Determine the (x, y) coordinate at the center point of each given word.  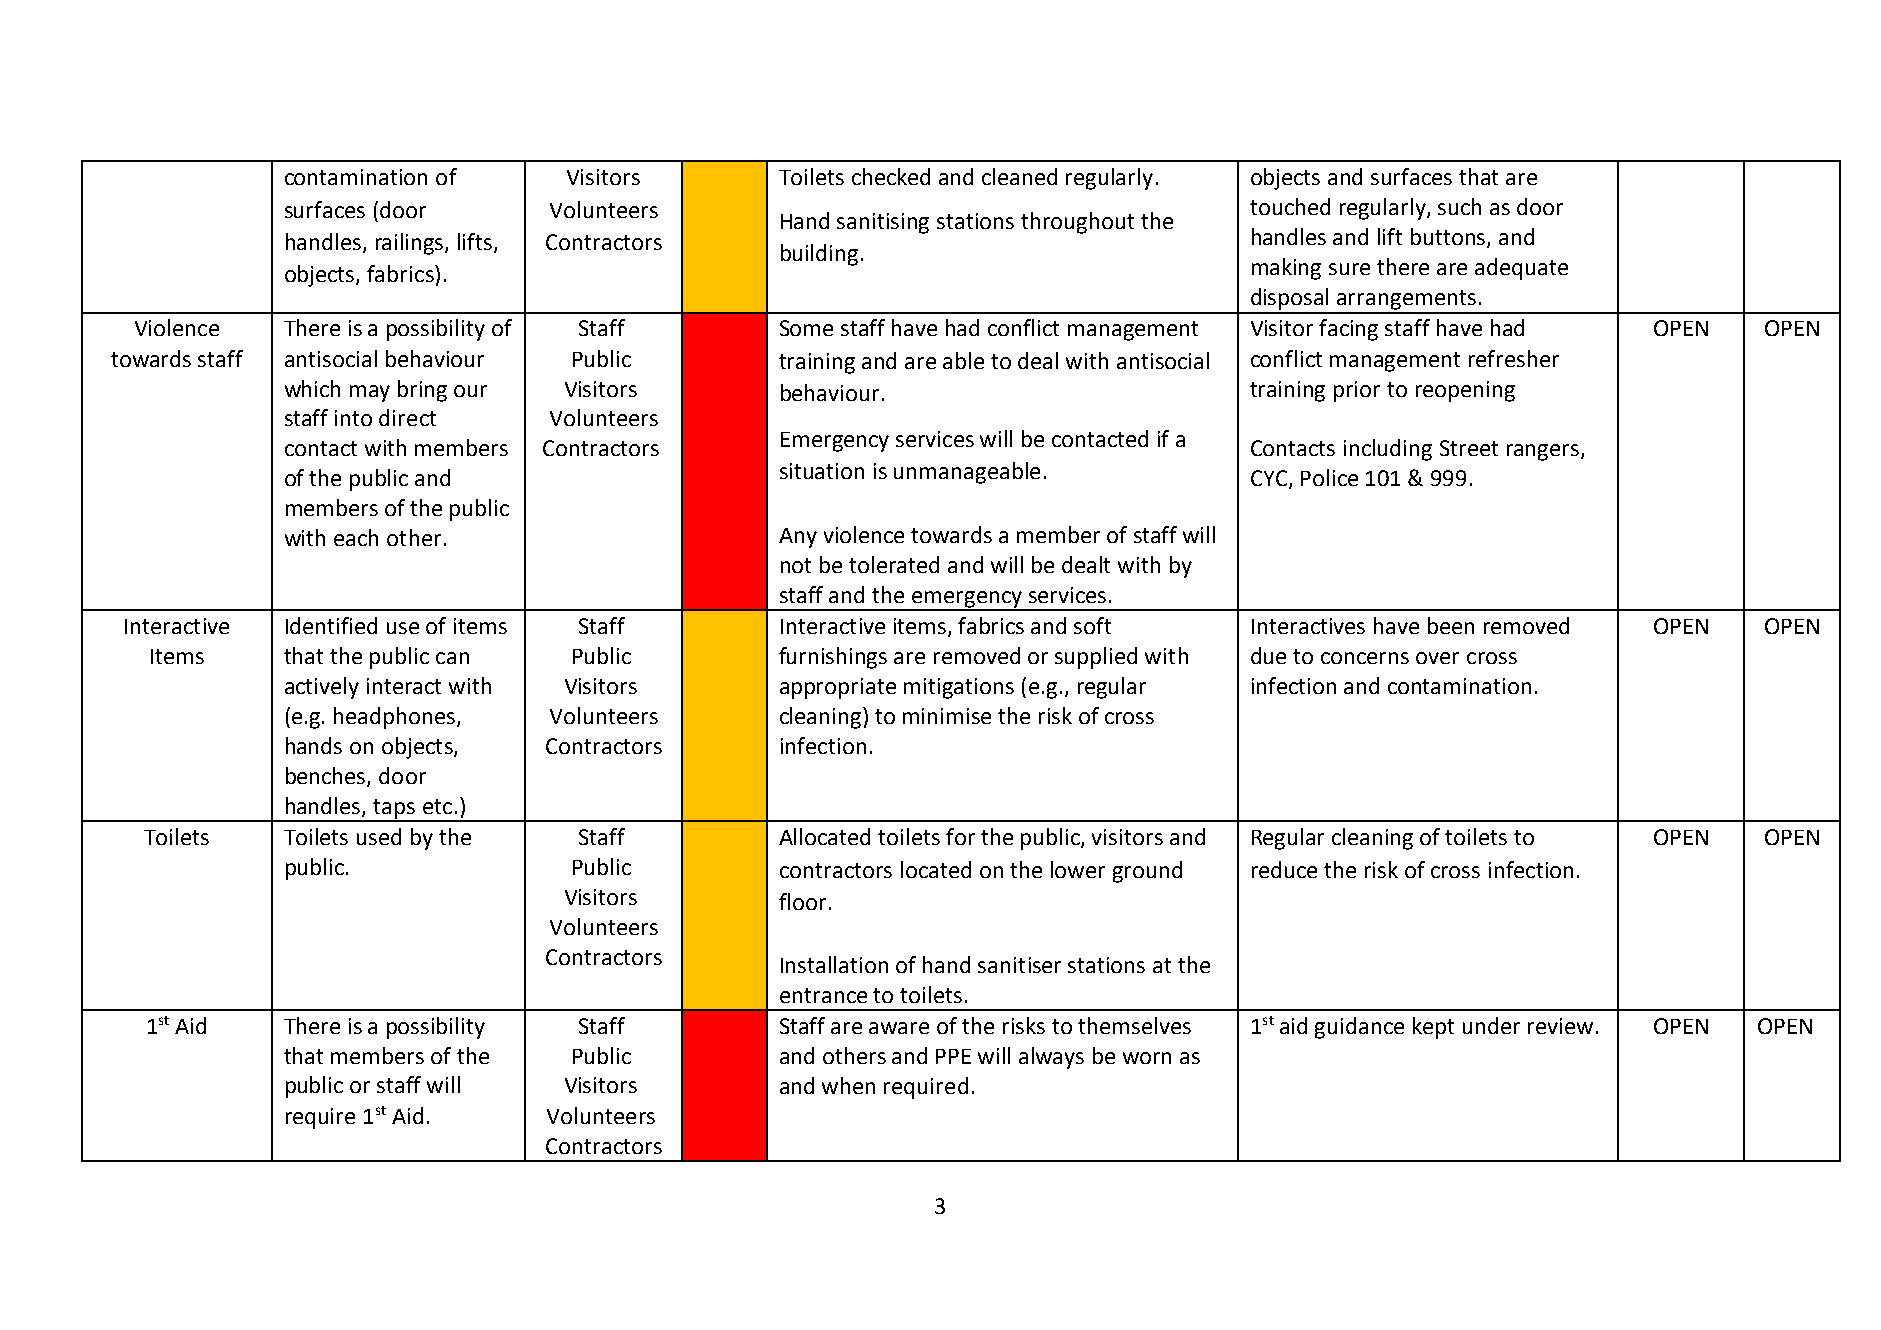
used (379, 836)
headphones (396, 718)
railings (411, 244)
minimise (947, 716)
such (1459, 206)
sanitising (883, 223)
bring (422, 391)
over (1437, 658)
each (356, 537)
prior (1357, 391)
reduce (1284, 869)
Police (1329, 477)
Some (806, 328)
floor (802, 901)
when (848, 1085)
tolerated (894, 564)
